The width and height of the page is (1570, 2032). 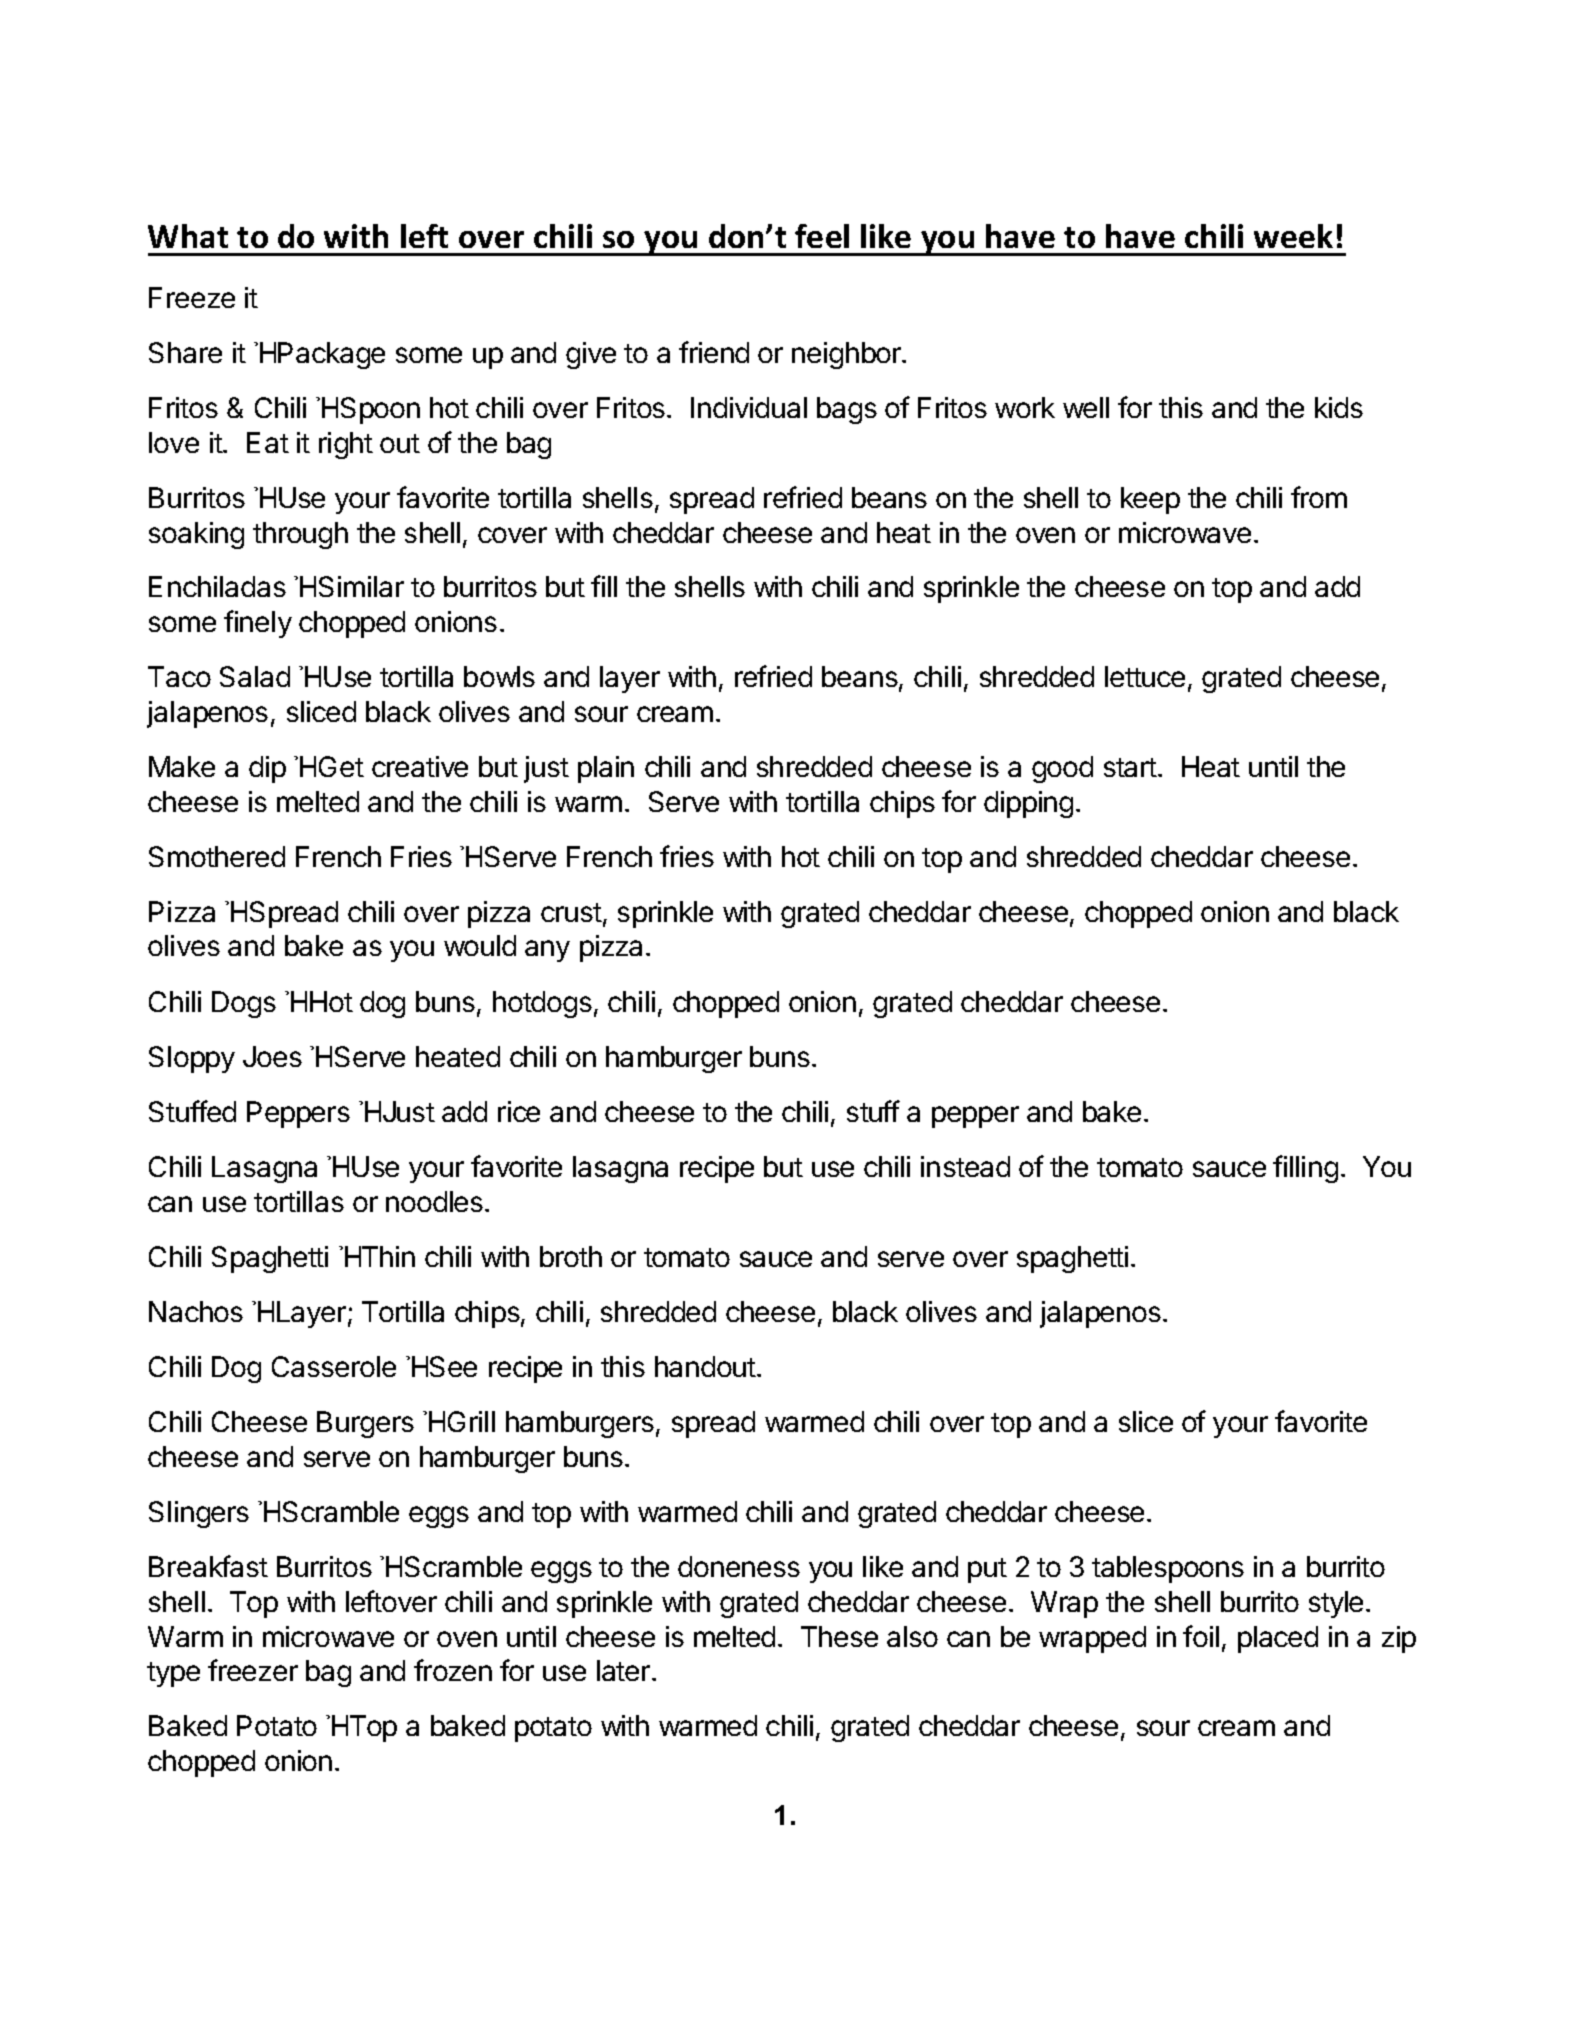 What do you see at coordinates (453, 1670) in the page?
I see `frozen` at bounding box center [453, 1670].
